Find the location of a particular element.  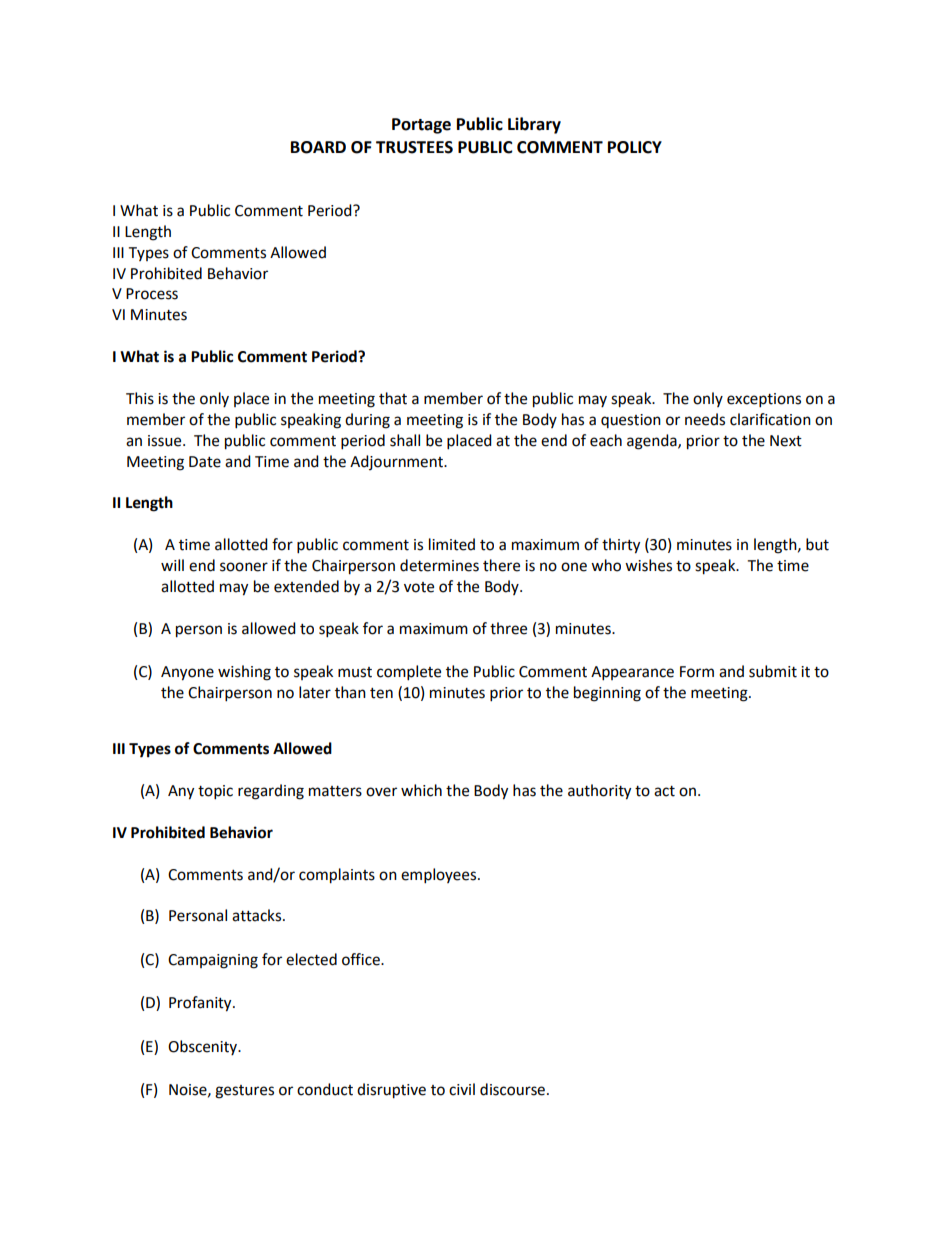

POLICY is located at coordinates (635, 147).
